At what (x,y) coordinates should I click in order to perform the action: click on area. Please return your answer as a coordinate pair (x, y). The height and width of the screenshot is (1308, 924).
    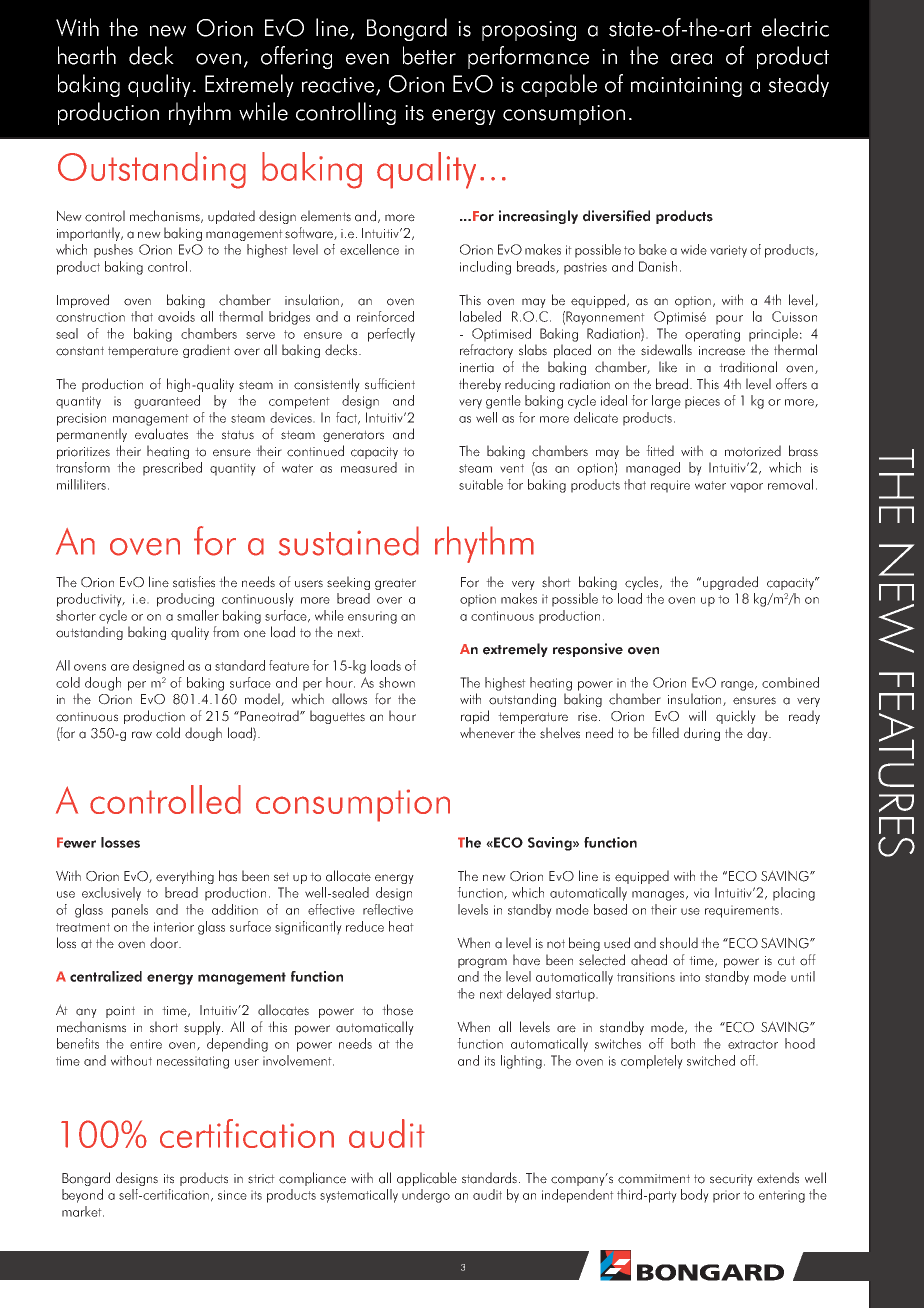
    Looking at the image, I should click on (691, 59).
